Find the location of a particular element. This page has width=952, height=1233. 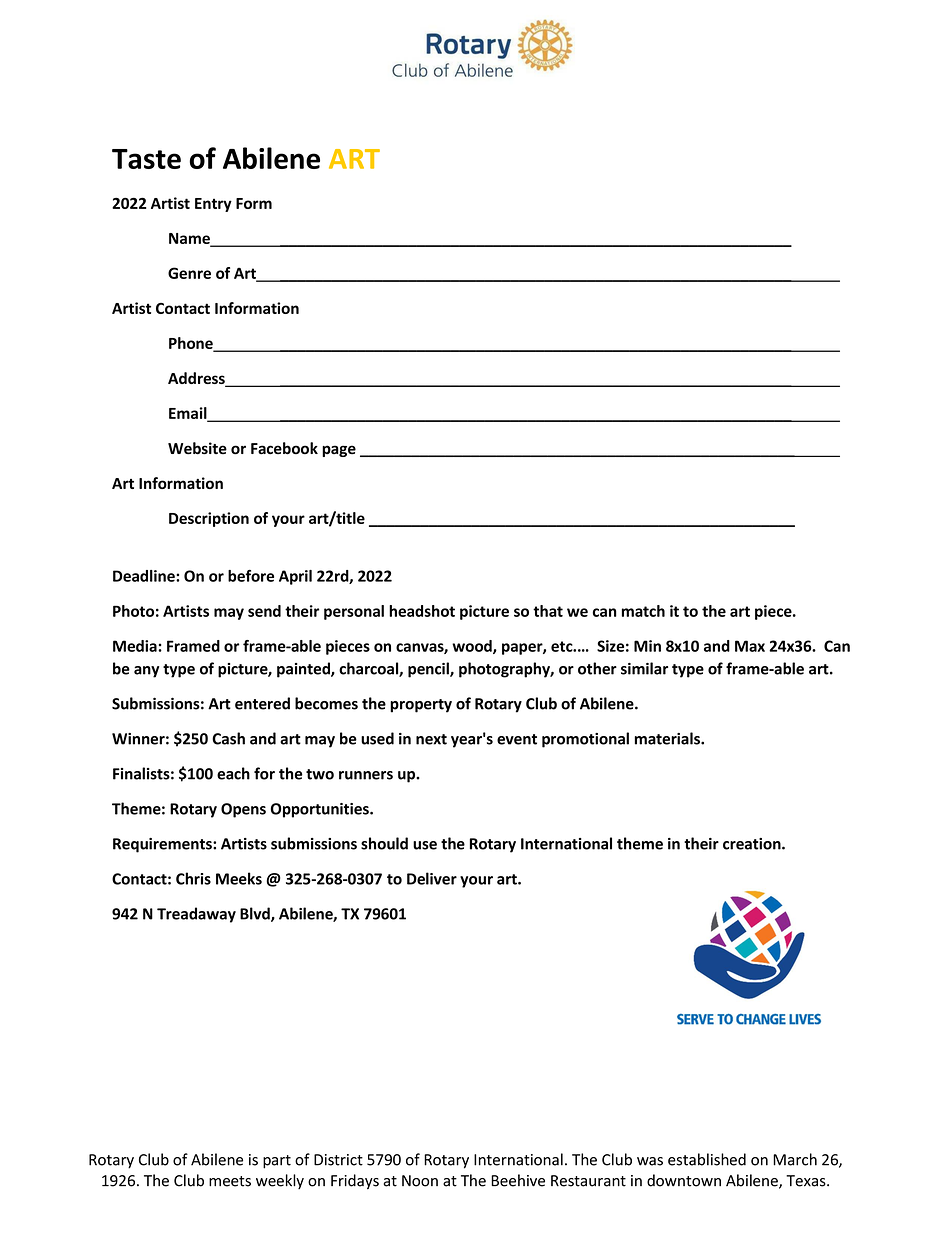

Deliver is located at coordinates (432, 878).
